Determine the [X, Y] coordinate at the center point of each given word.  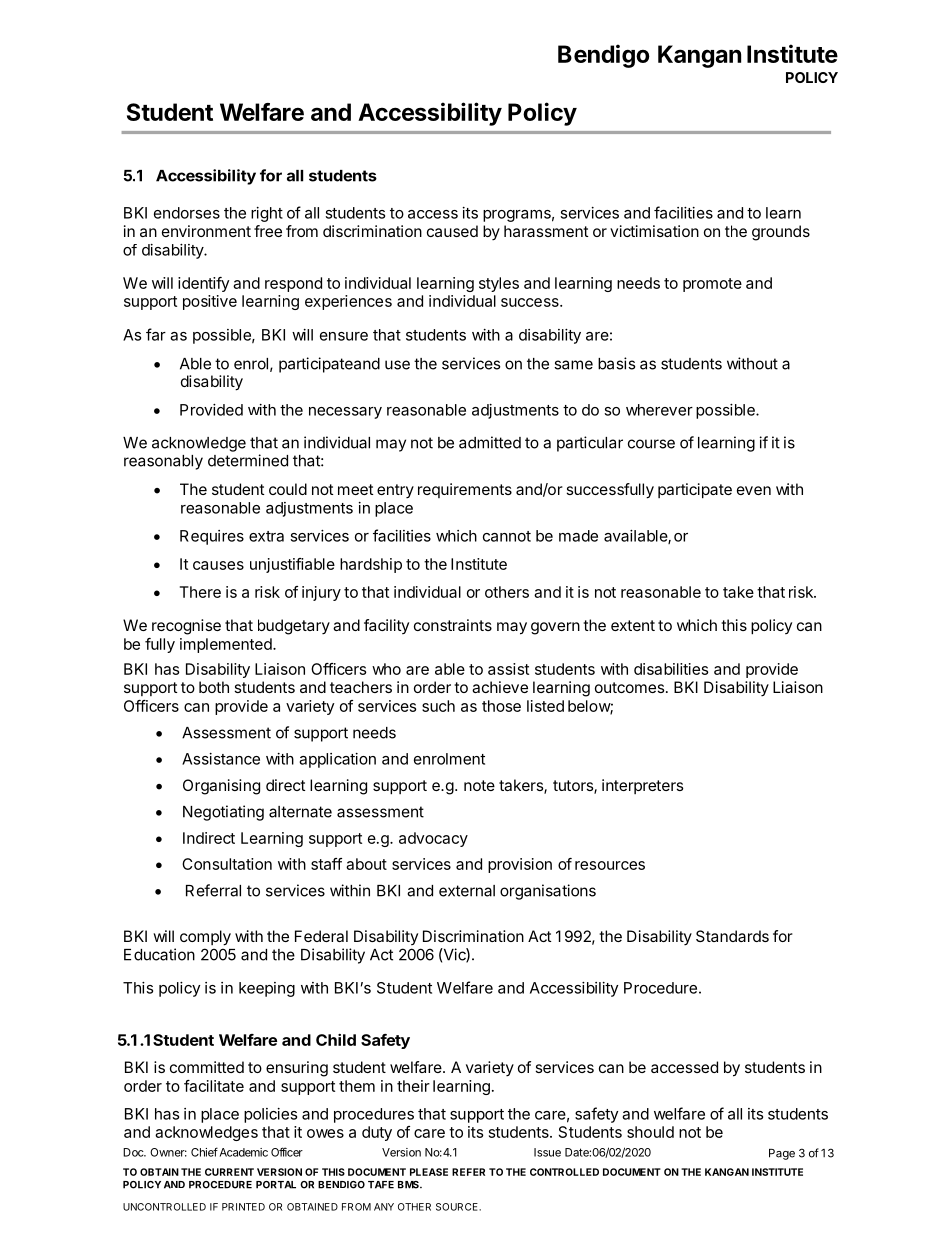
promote [712, 285]
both [214, 687]
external [467, 891]
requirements [465, 490]
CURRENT [229, 1172]
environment [206, 231]
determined [248, 460]
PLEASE [429, 1172]
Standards [732, 936]
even [754, 490]
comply [205, 938]
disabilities [671, 669]
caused [452, 231]
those [501, 706]
